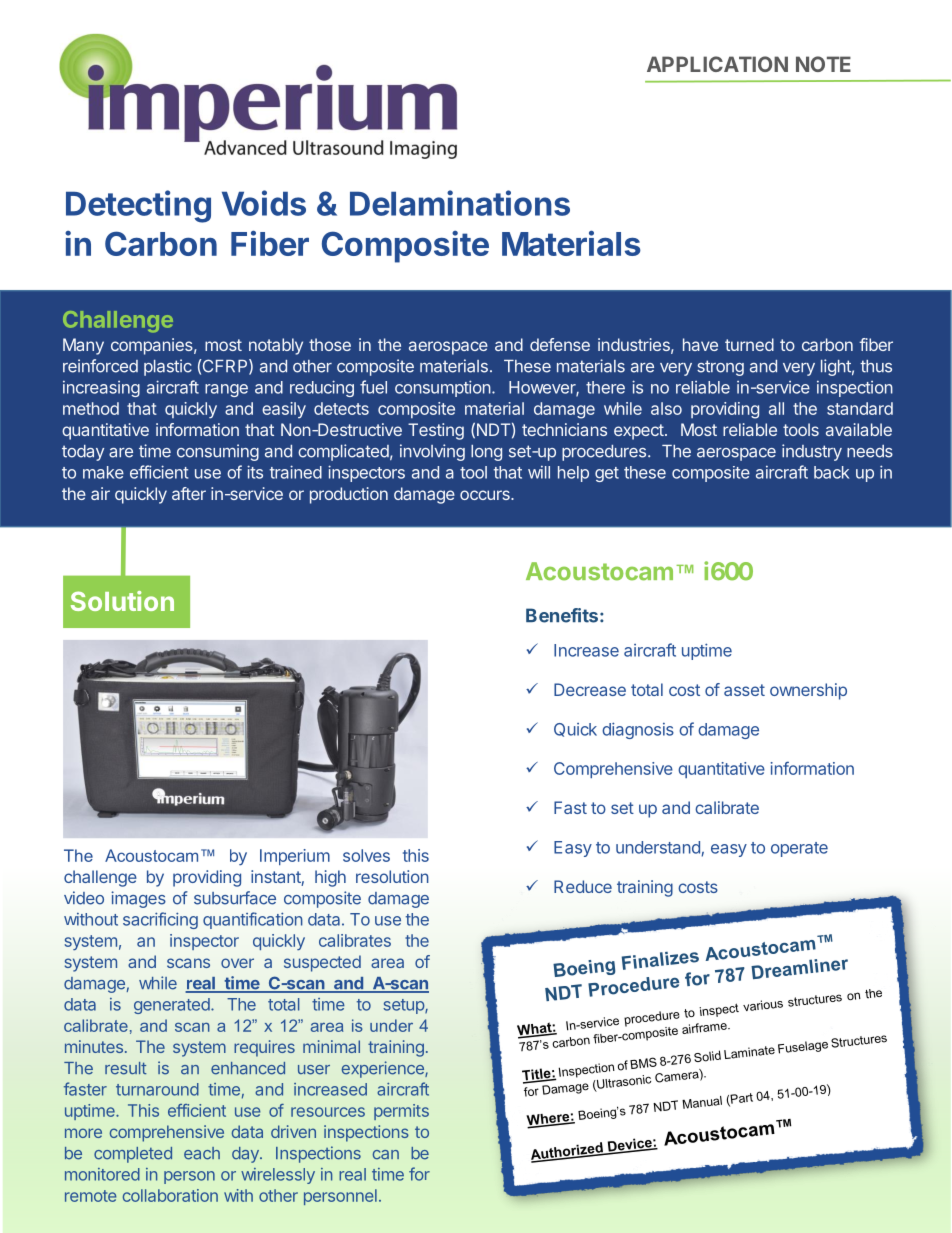 The width and height of the image is (952, 1233). What do you see at coordinates (366, 855) in the image?
I see `solves` at bounding box center [366, 855].
